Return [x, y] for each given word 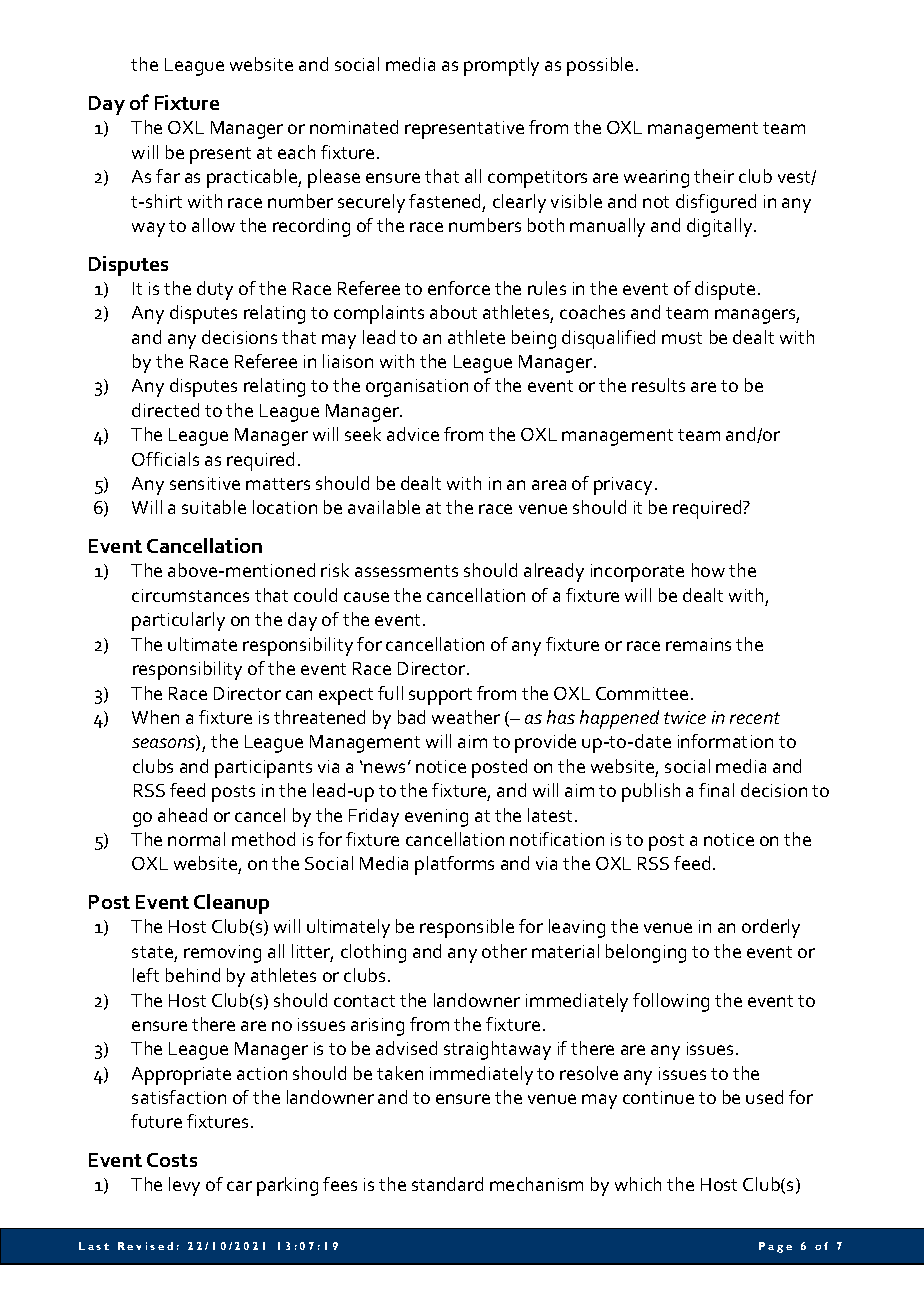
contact [364, 1001]
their [714, 176]
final [716, 790]
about [453, 312]
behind [193, 975]
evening [436, 818]
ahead [182, 815]
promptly [501, 66]
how [708, 570]
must [682, 338]
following [671, 1002]
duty [215, 290]
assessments [406, 571]
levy [184, 1186]
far [168, 176]
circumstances [190, 595]
